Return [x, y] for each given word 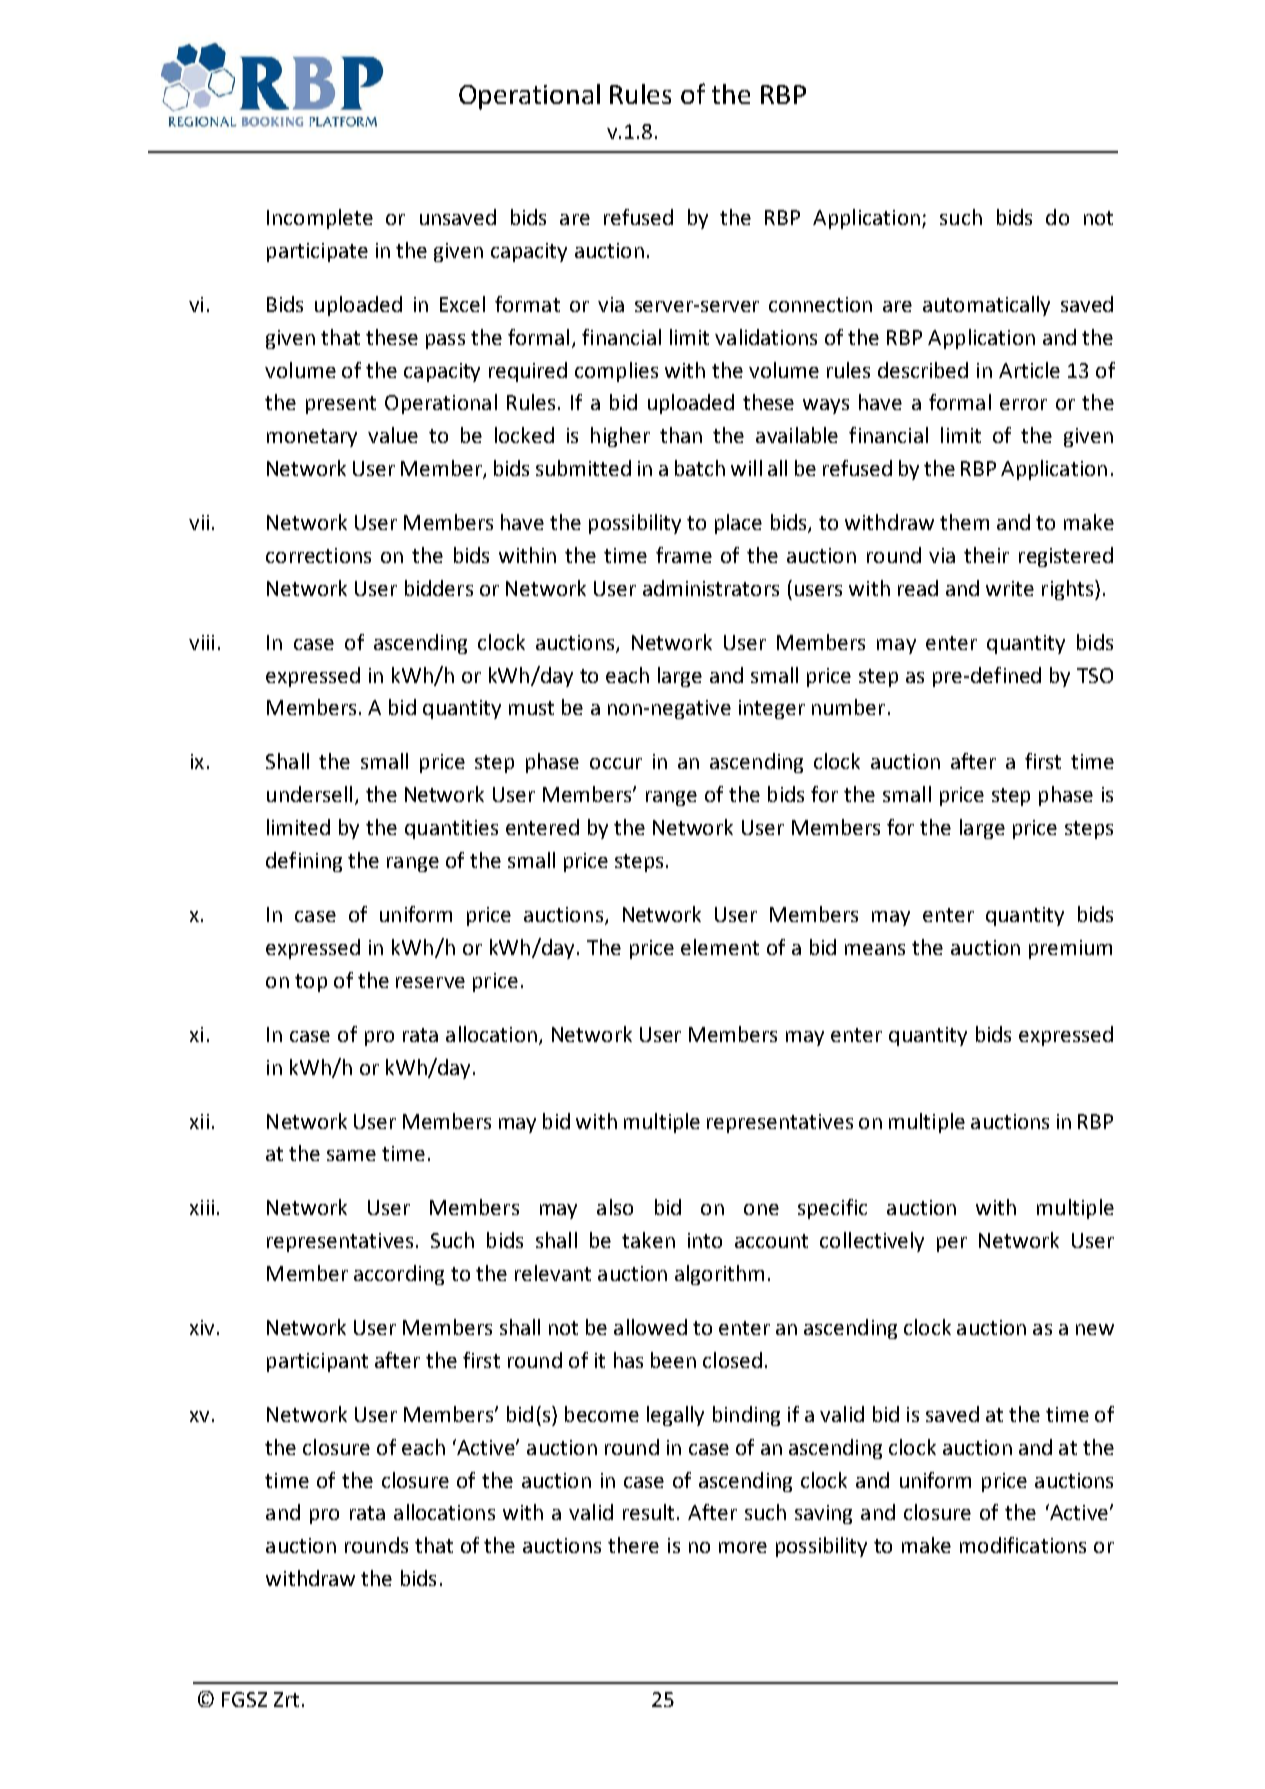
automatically [986, 306]
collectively [872, 1242]
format [527, 304]
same [351, 1155]
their [986, 555]
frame [684, 555]
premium [1070, 949]
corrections [318, 555]
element [720, 947]
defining [304, 862]
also [615, 1207]
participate [317, 252]
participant [317, 1362]
